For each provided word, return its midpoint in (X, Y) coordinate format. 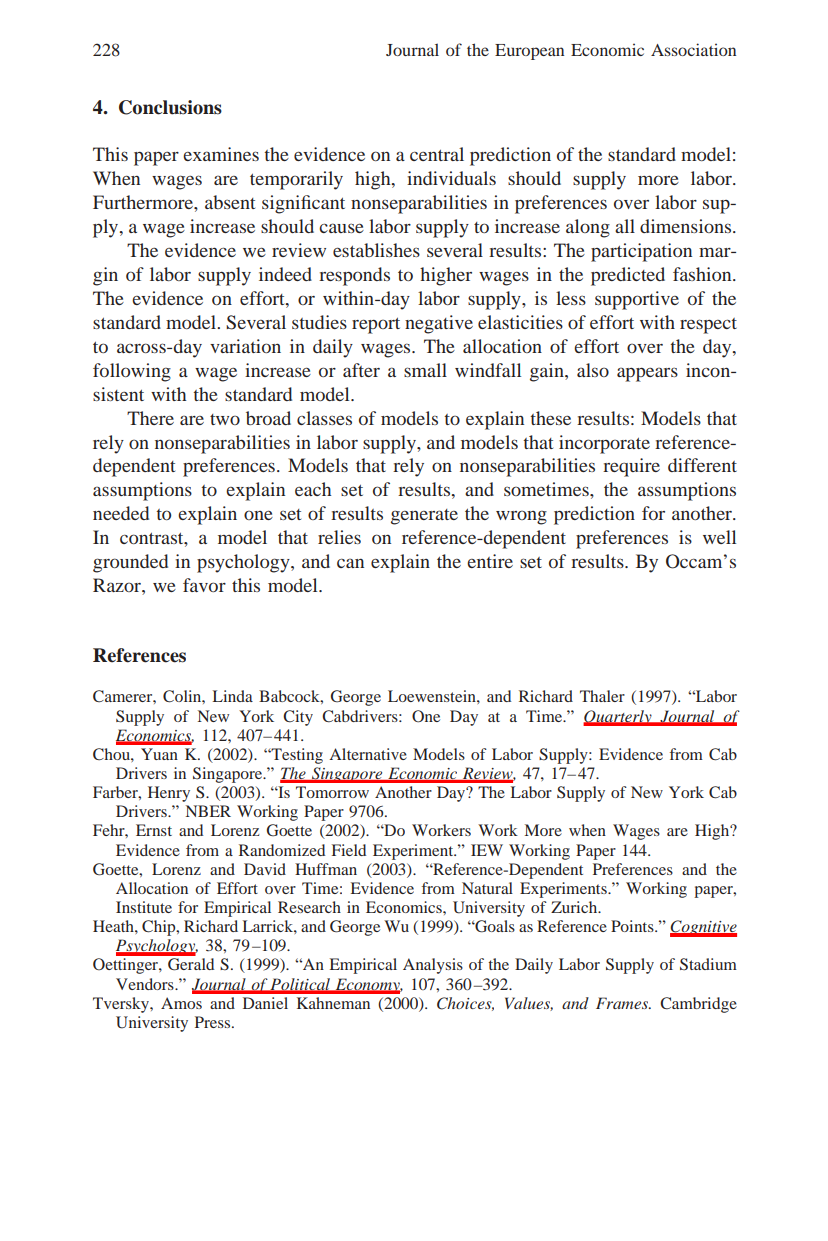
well (719, 537)
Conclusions (170, 107)
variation (245, 346)
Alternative (368, 754)
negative (439, 324)
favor (204, 585)
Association (693, 49)
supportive (637, 300)
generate (424, 517)
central (437, 154)
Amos (181, 1003)
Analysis (433, 966)
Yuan (159, 754)
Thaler (602, 696)
